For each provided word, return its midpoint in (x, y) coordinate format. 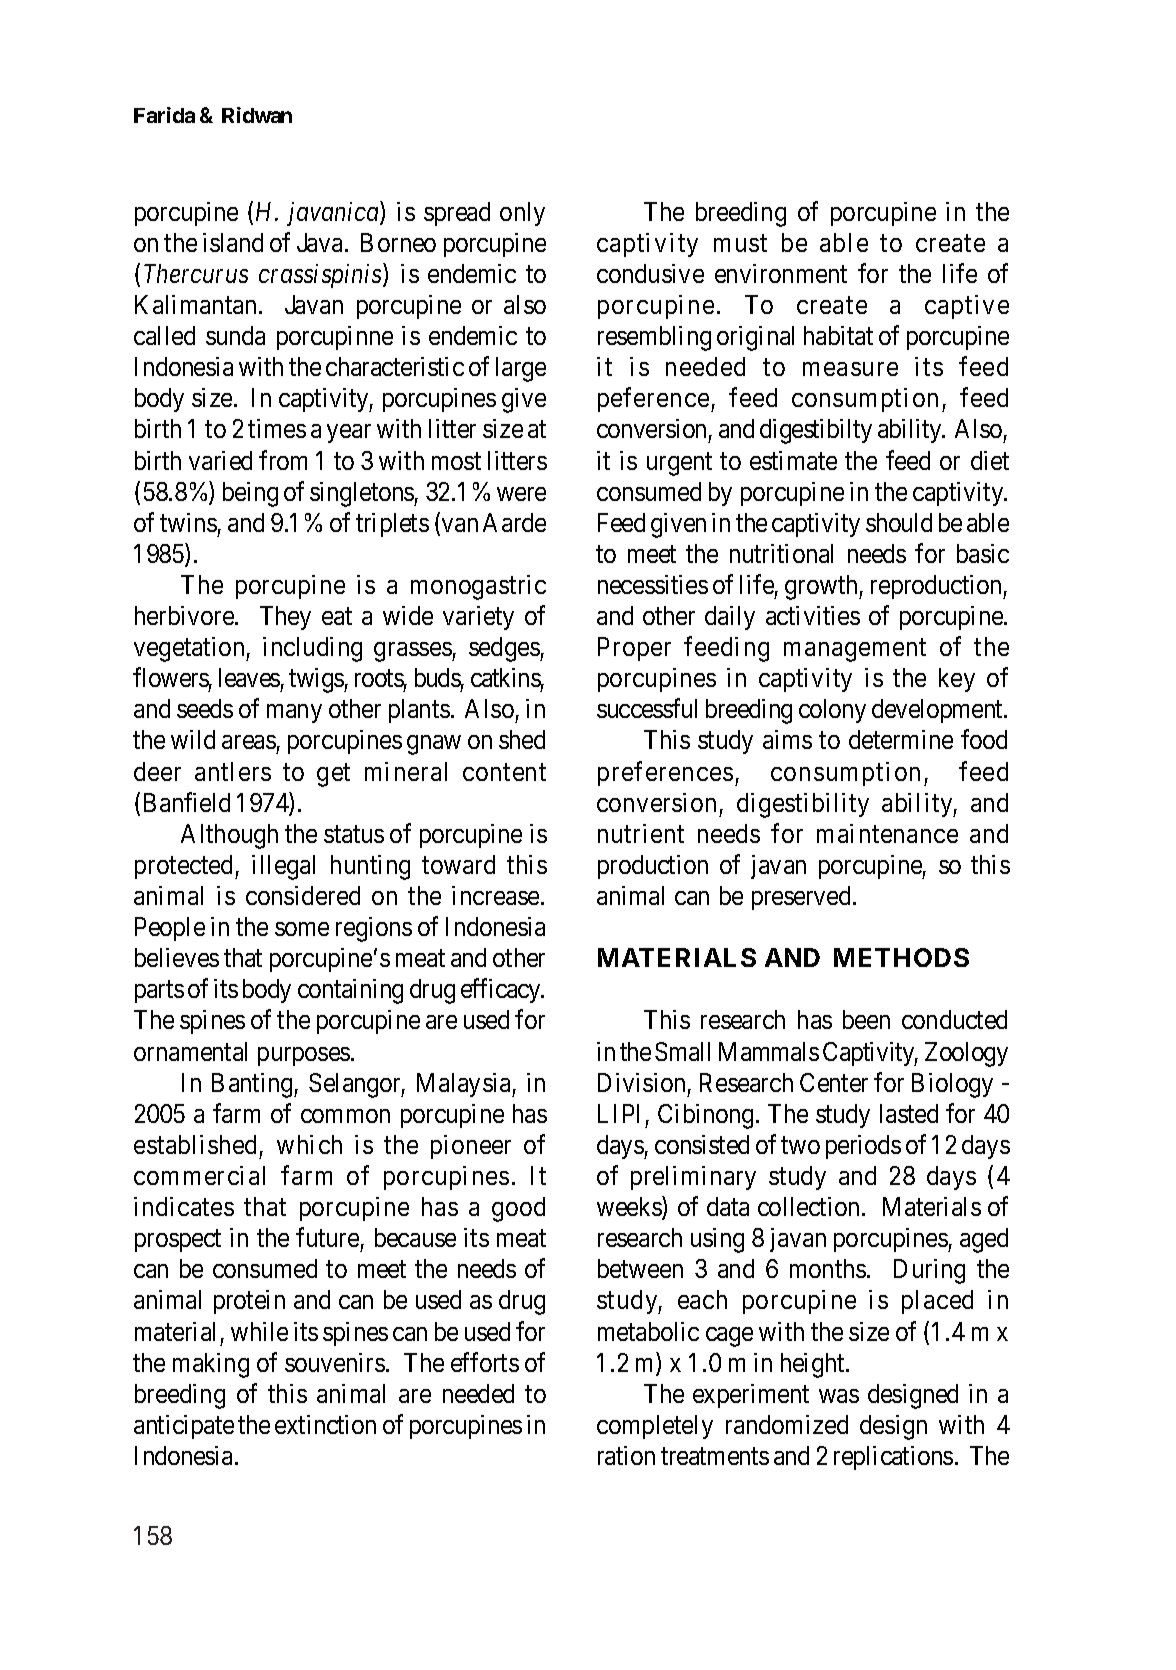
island (233, 242)
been (866, 1019)
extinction (325, 1424)
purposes (304, 1056)
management (855, 650)
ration (626, 1455)
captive (967, 307)
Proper (634, 649)
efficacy (502, 991)
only (522, 214)
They (285, 618)
